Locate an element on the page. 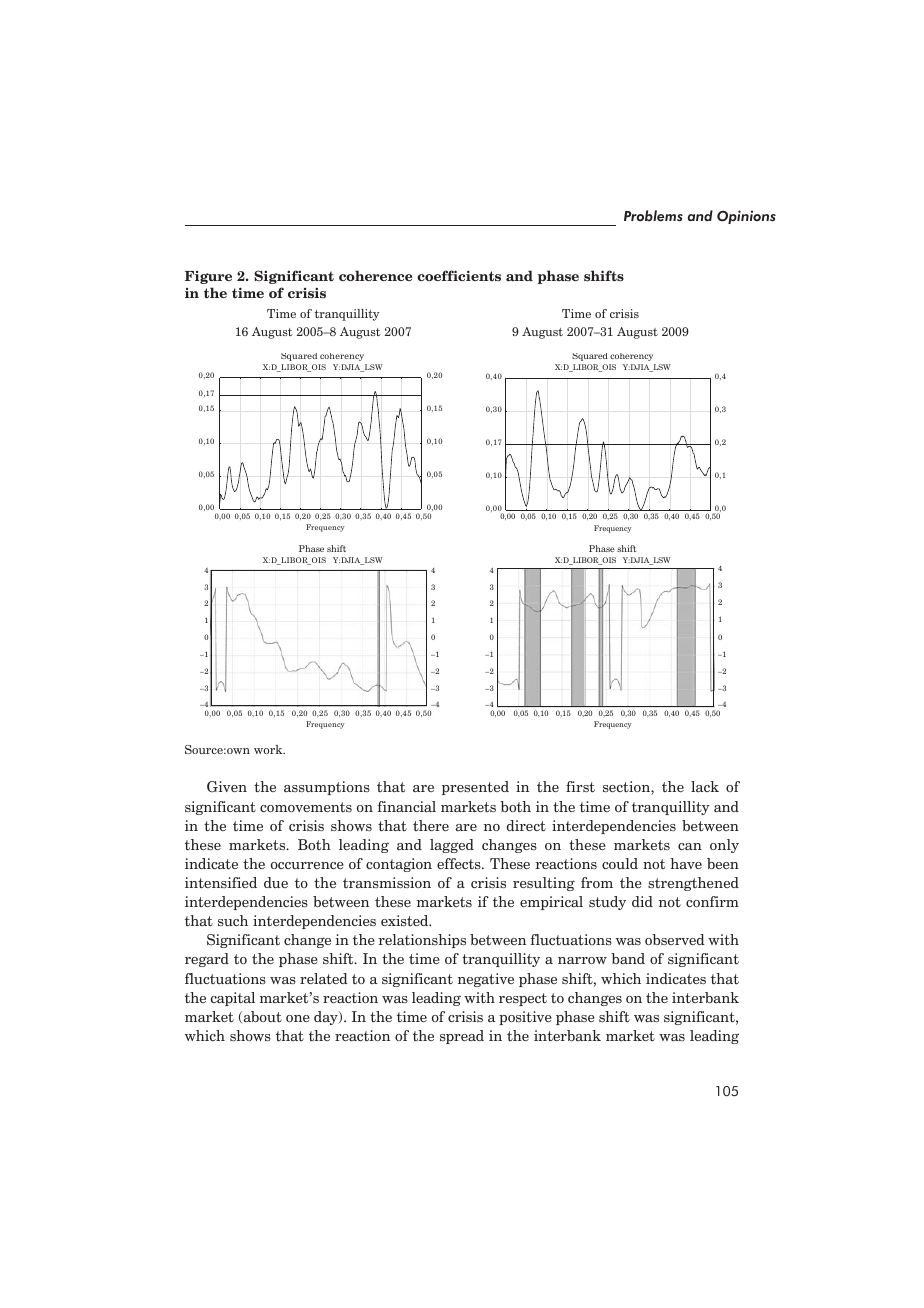 This document has width=924, height=1308. financial is located at coordinates (406, 806).
